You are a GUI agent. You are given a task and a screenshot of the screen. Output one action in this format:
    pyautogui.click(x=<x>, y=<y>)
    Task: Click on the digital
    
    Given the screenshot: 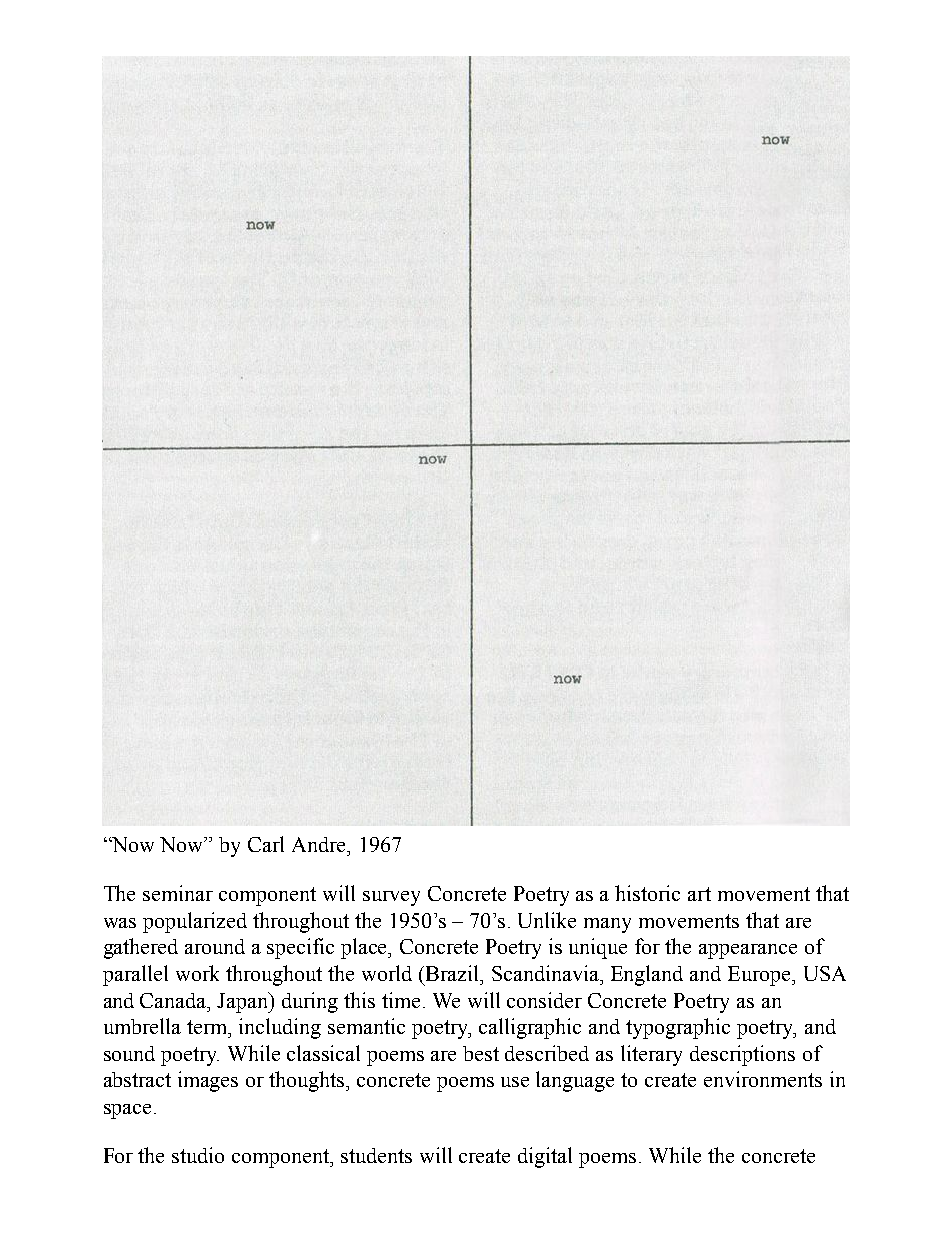 What is the action you would take?
    pyautogui.click(x=545, y=1157)
